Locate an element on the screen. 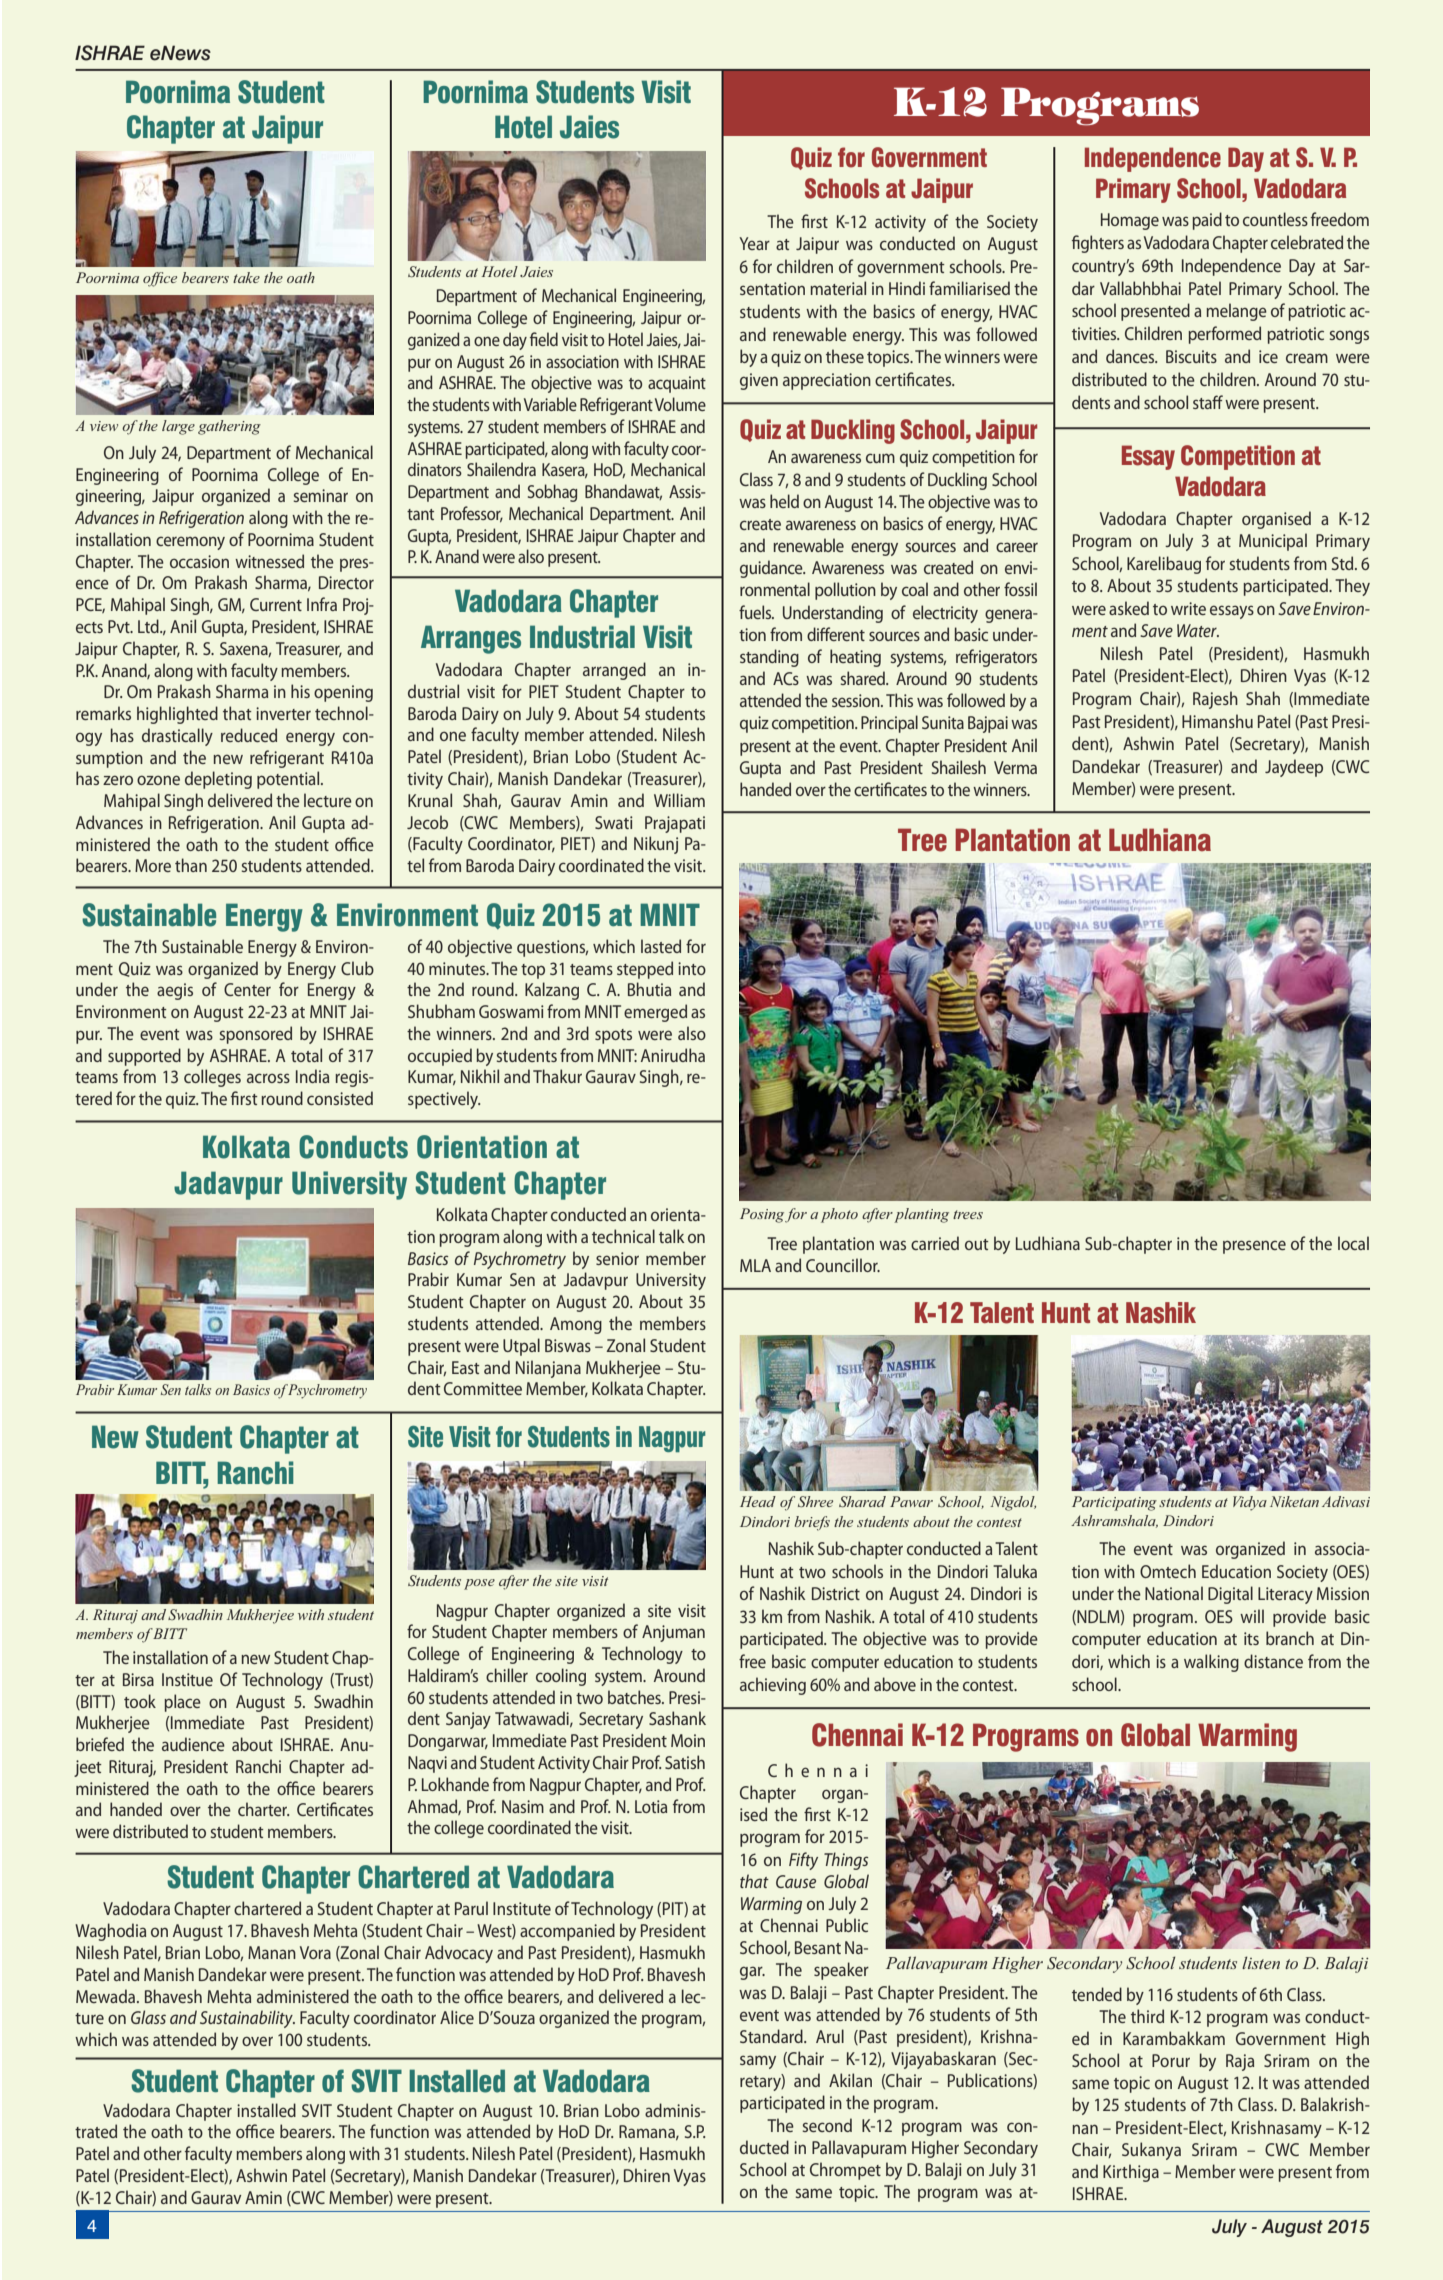 This screenshot has height=2280, width=1443. Year is located at coordinates (754, 243).
